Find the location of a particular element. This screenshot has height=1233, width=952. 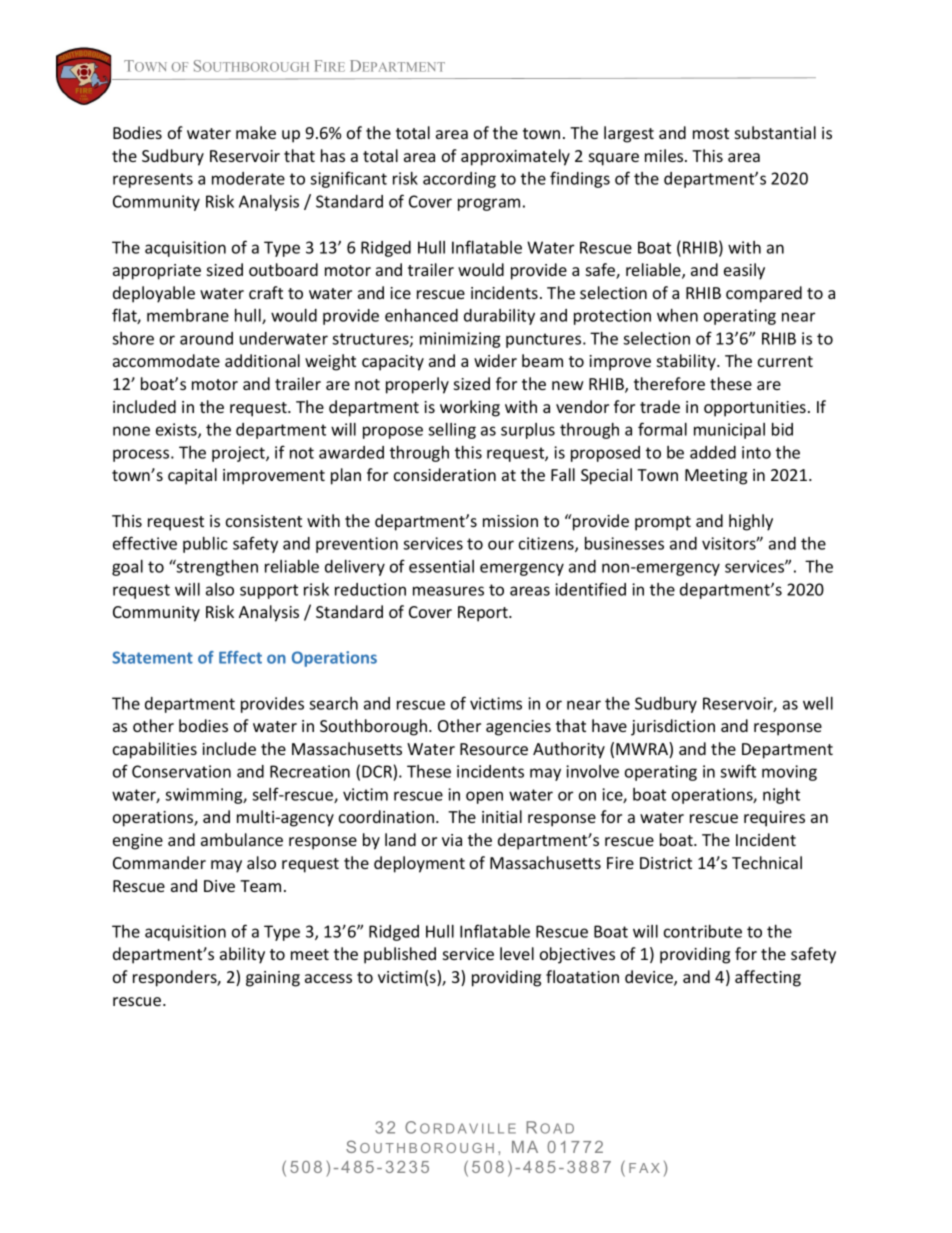

current is located at coordinates (785, 361).
